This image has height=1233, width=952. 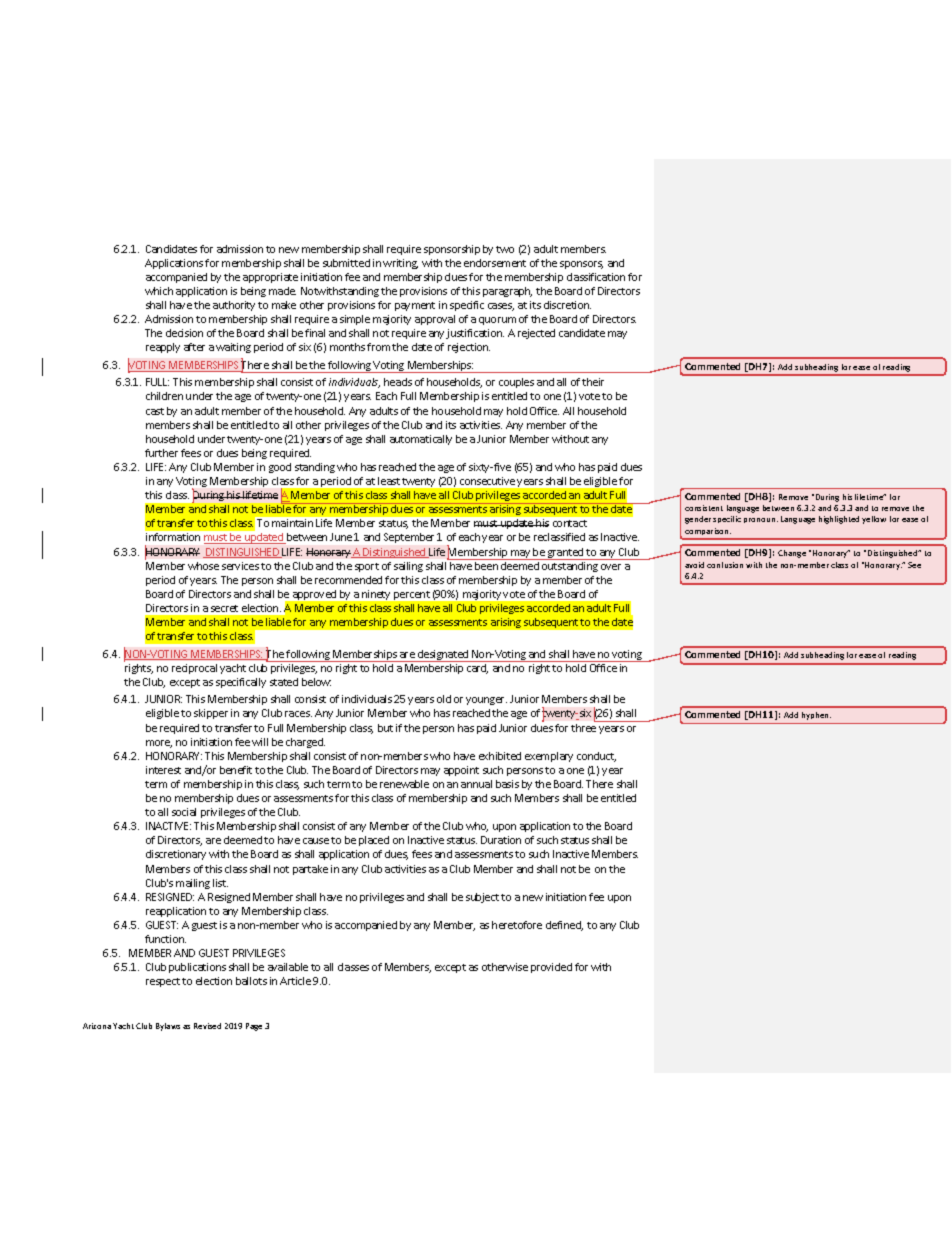 I want to click on rejected, so click(x=536, y=334).
